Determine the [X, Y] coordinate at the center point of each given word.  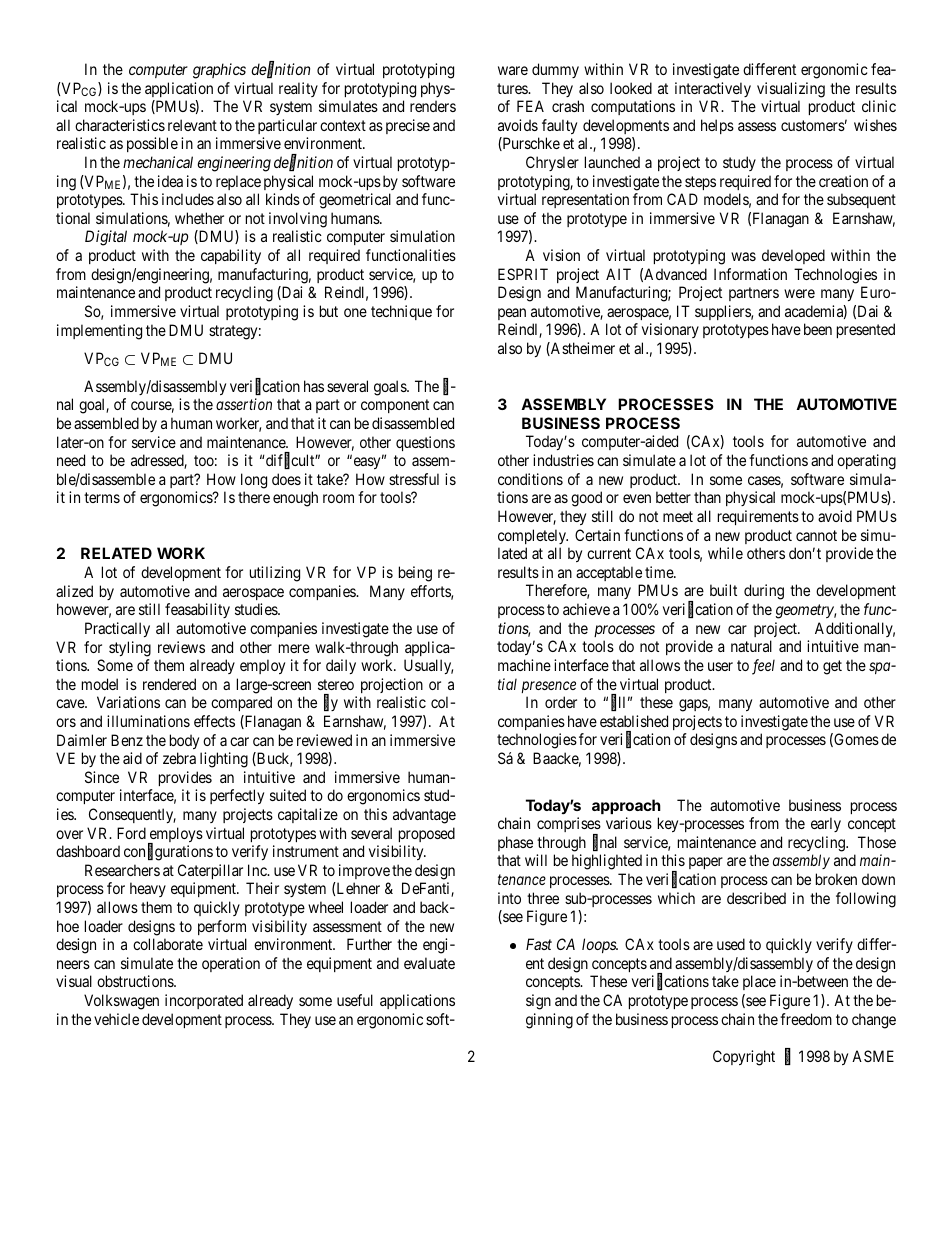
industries [563, 460]
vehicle [116, 1019]
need [71, 460]
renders [433, 106]
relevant [192, 125]
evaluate [429, 963]
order [561, 702]
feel [763, 667]
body [184, 741]
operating [866, 462]
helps [717, 126]
